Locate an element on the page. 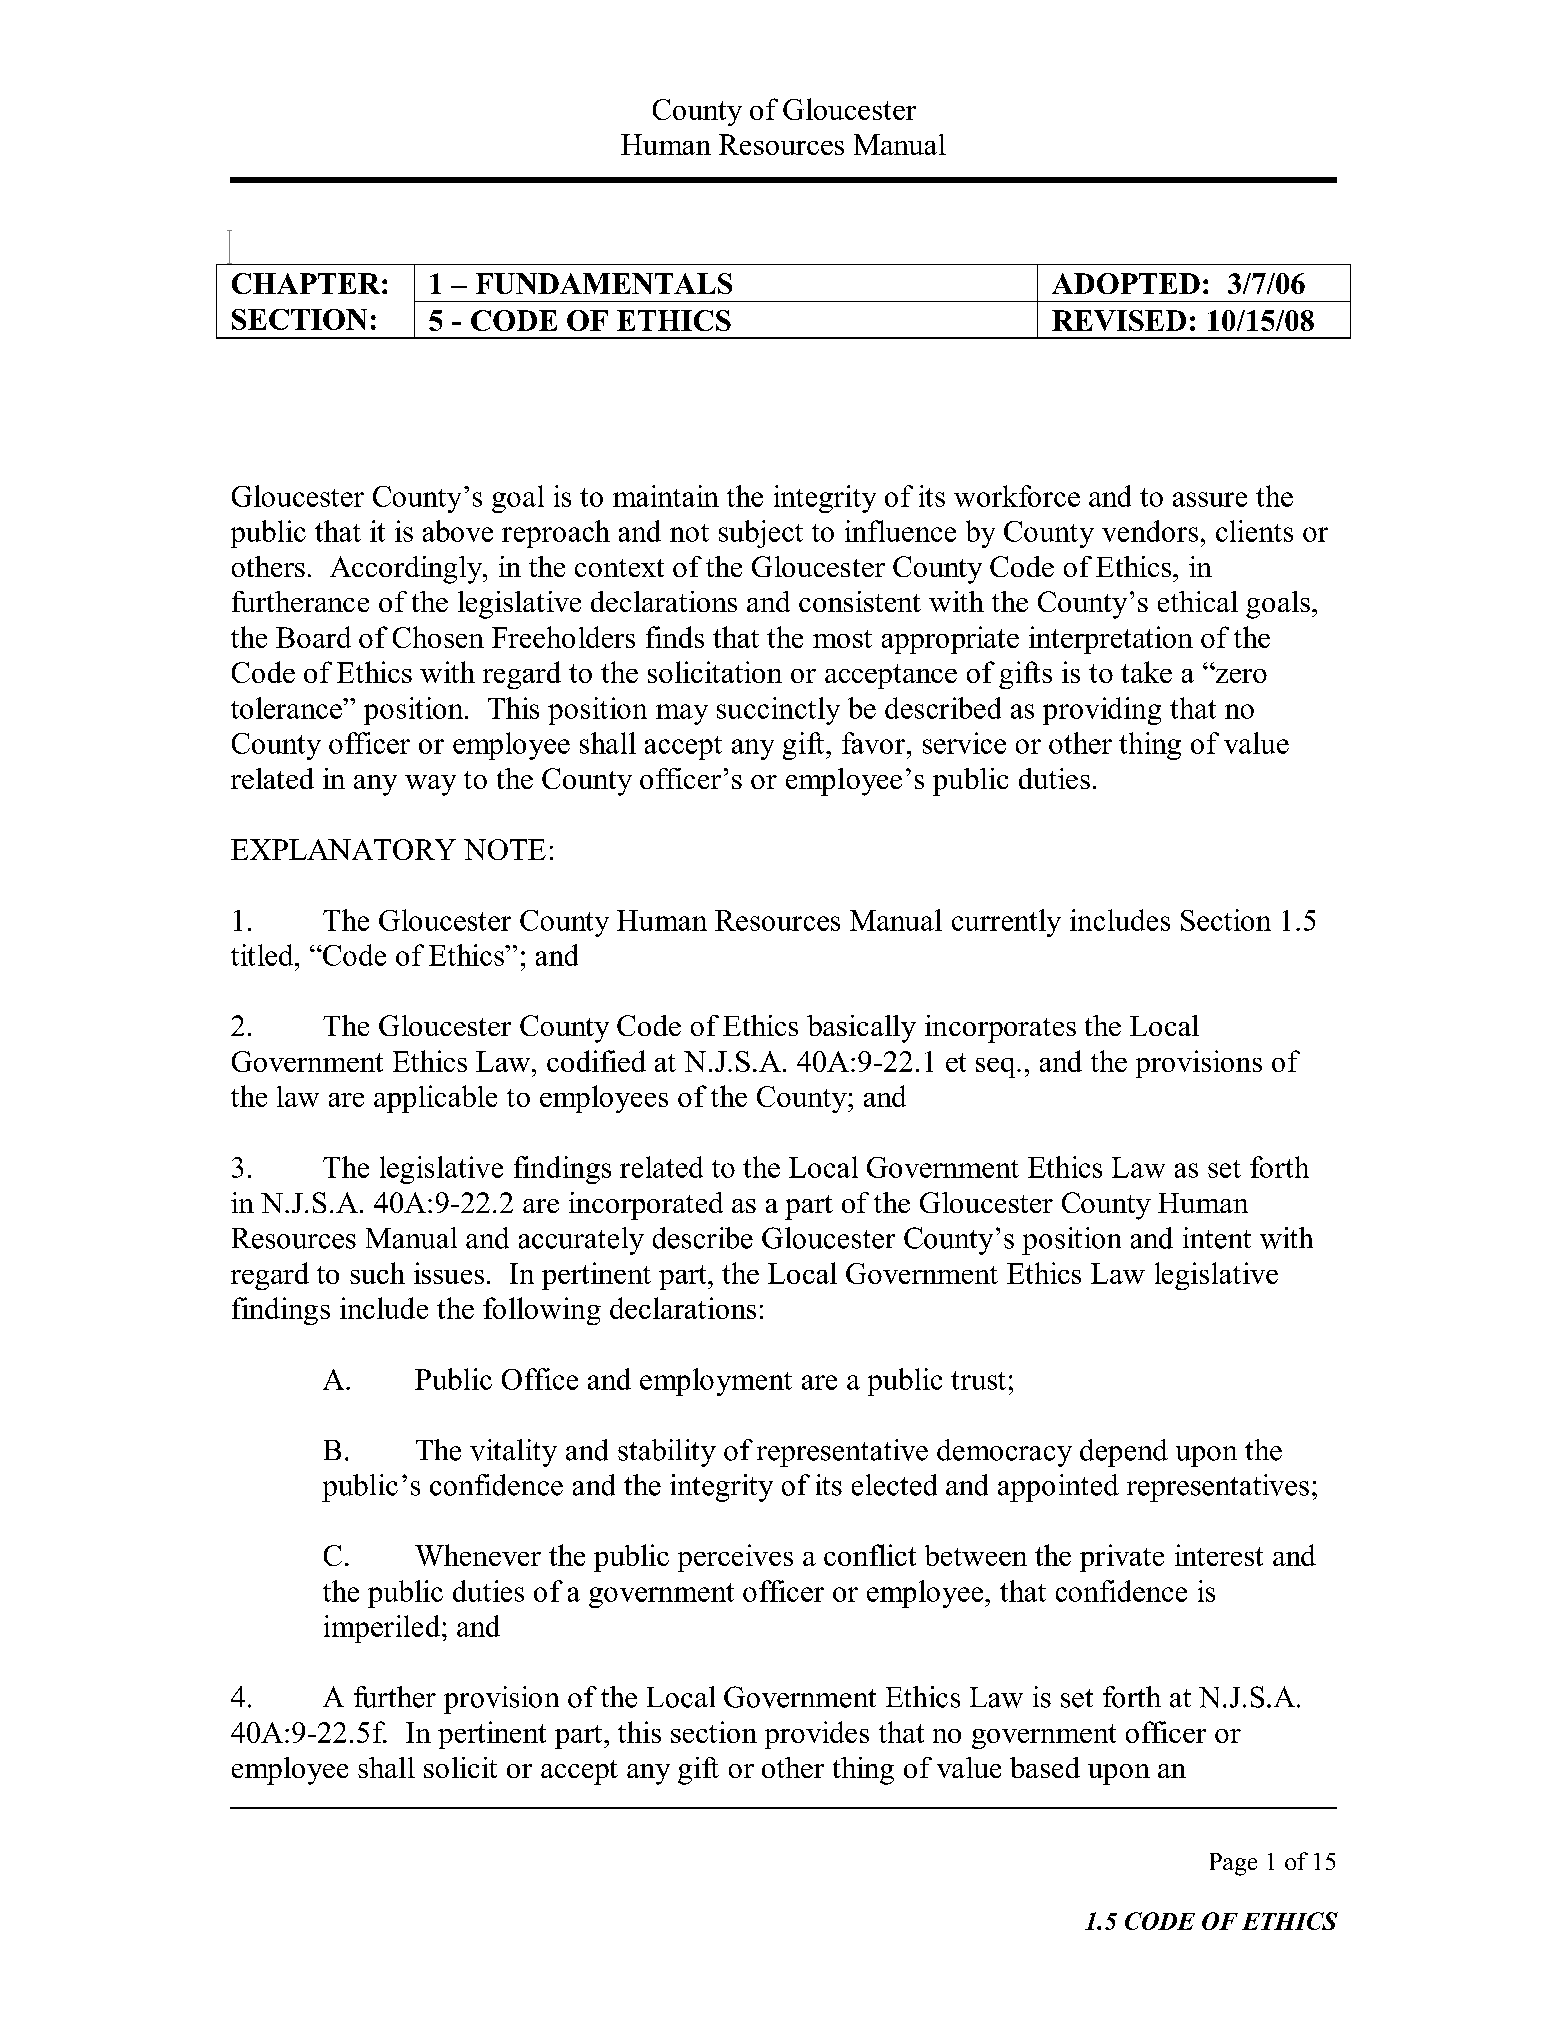 The width and height of the image is (1567, 2028). provides is located at coordinates (817, 1735).
